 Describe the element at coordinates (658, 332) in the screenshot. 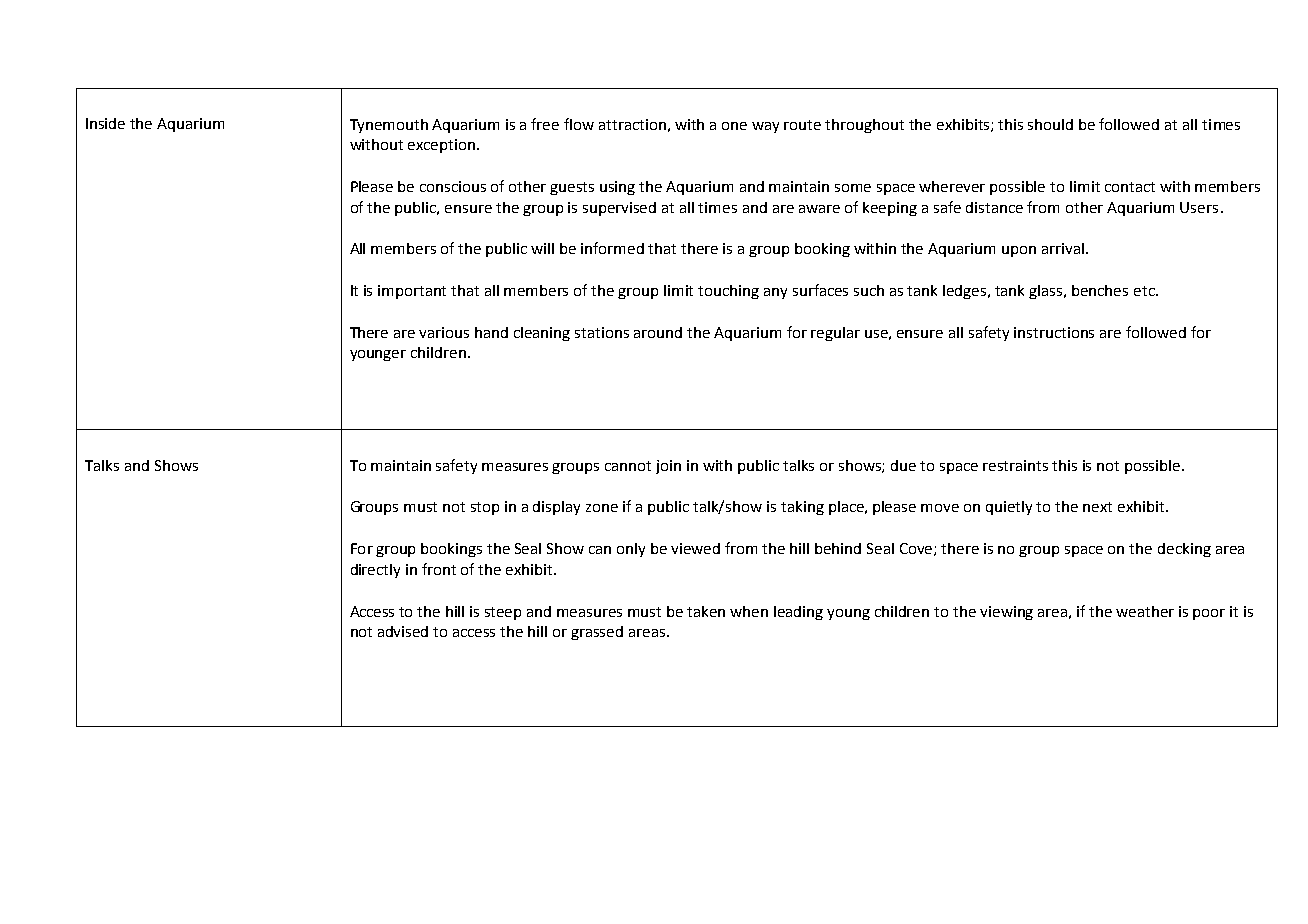

I see `around` at that location.
